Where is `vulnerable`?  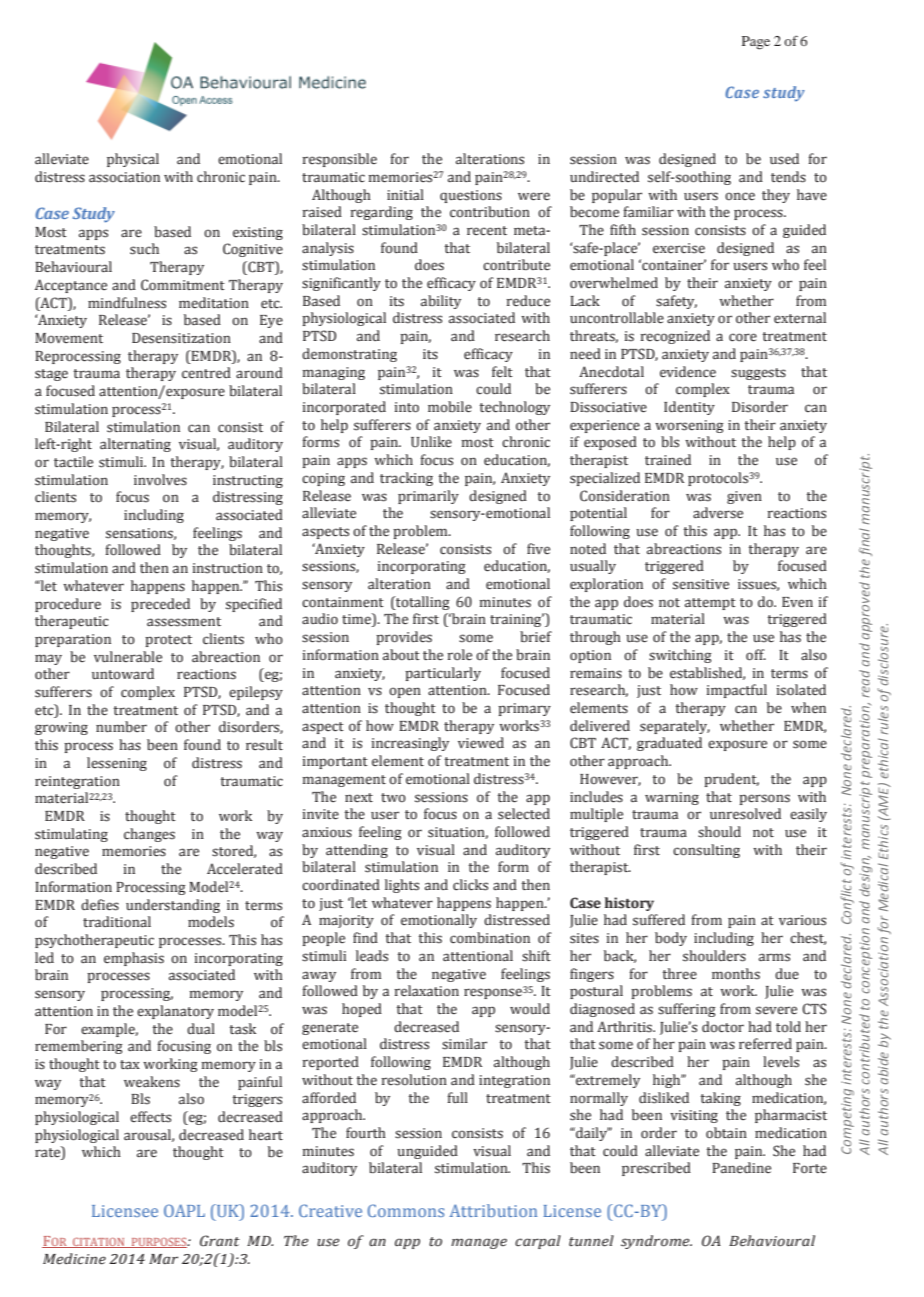 vulnerable is located at coordinates (128, 657).
